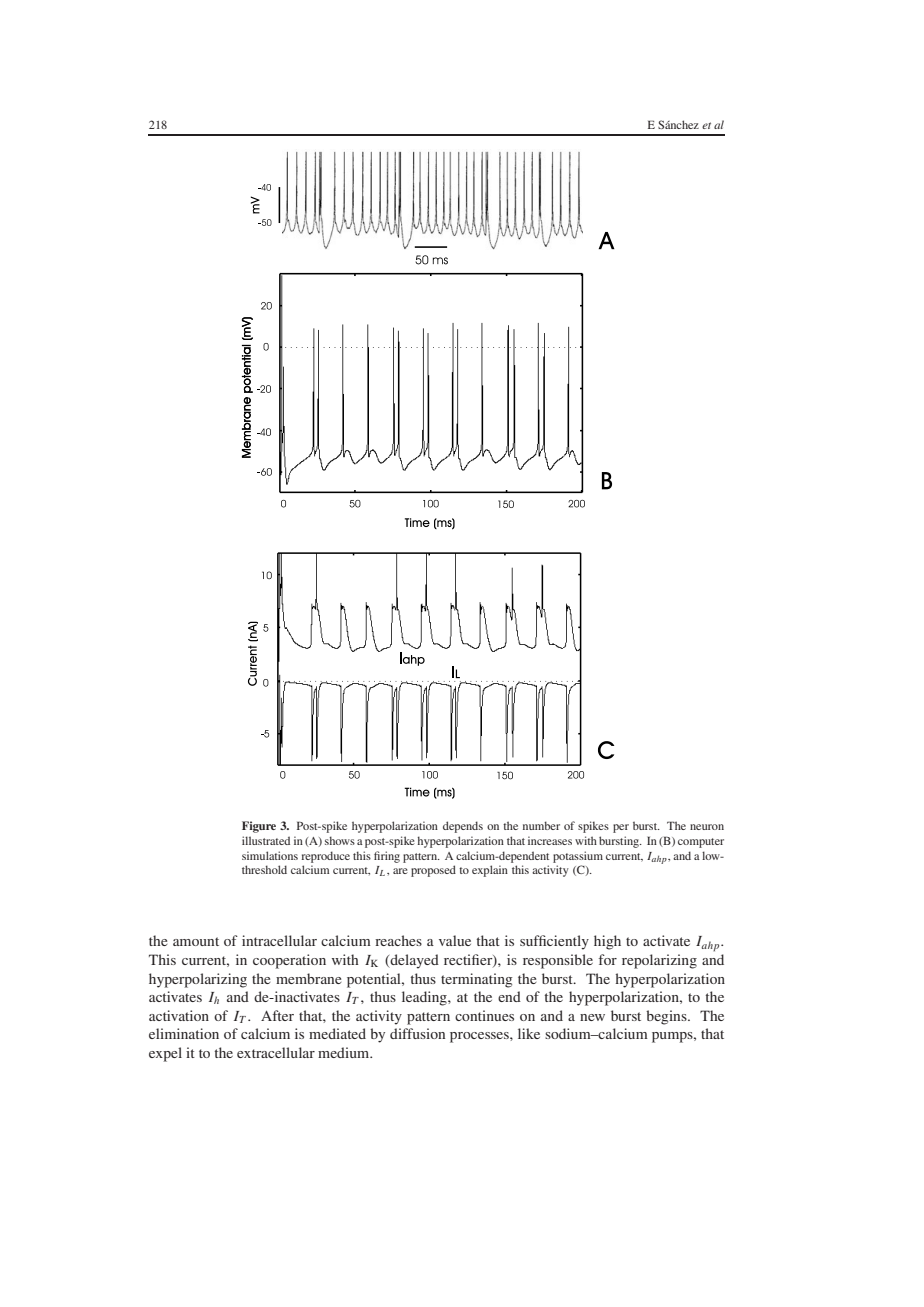  Describe the element at coordinates (276, 1052) in the screenshot. I see `extracellular` at that location.
